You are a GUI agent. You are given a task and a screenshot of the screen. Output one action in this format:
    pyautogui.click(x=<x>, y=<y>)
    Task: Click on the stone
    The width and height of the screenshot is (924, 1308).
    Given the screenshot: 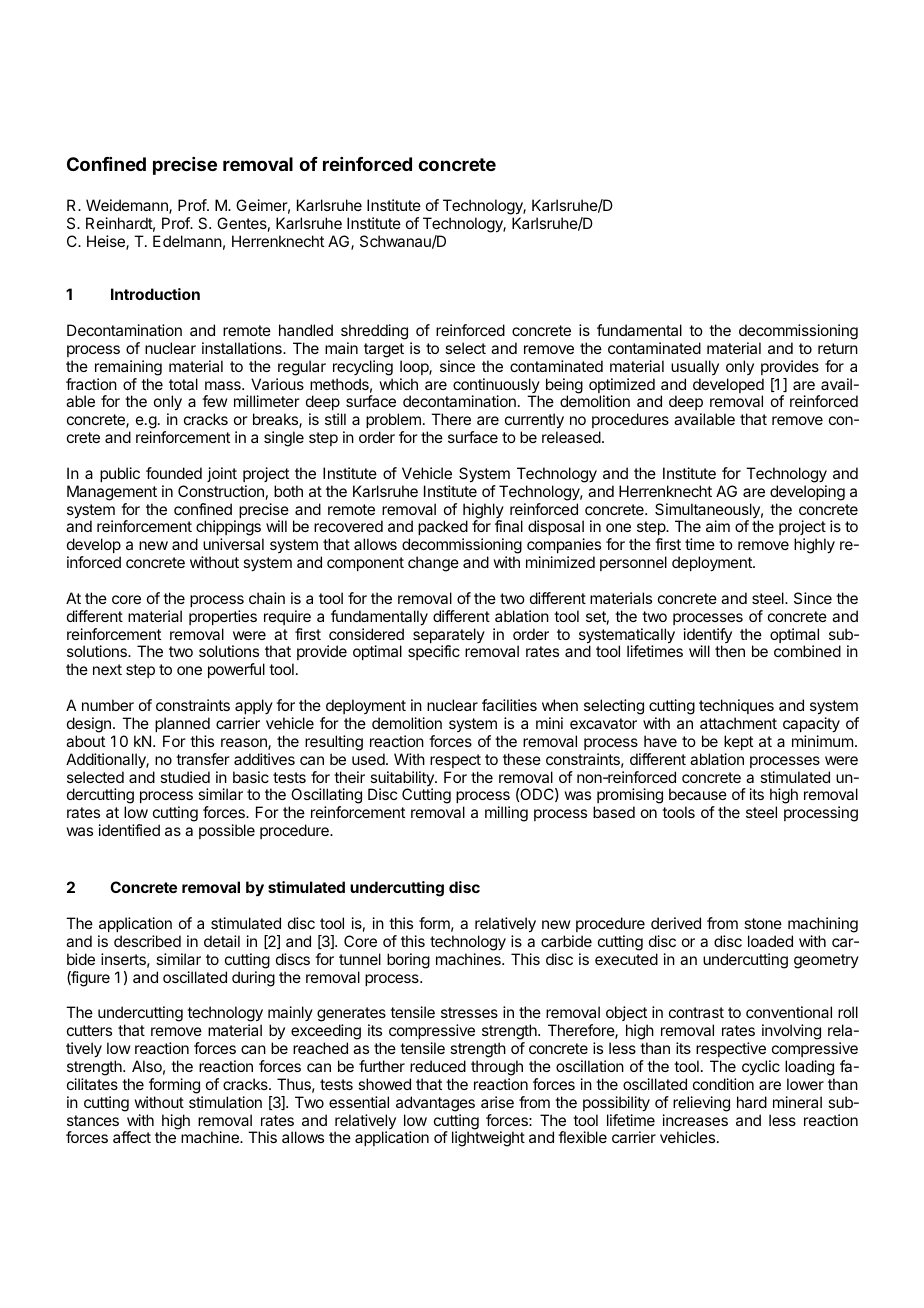 What is the action you would take?
    pyautogui.click(x=763, y=923)
